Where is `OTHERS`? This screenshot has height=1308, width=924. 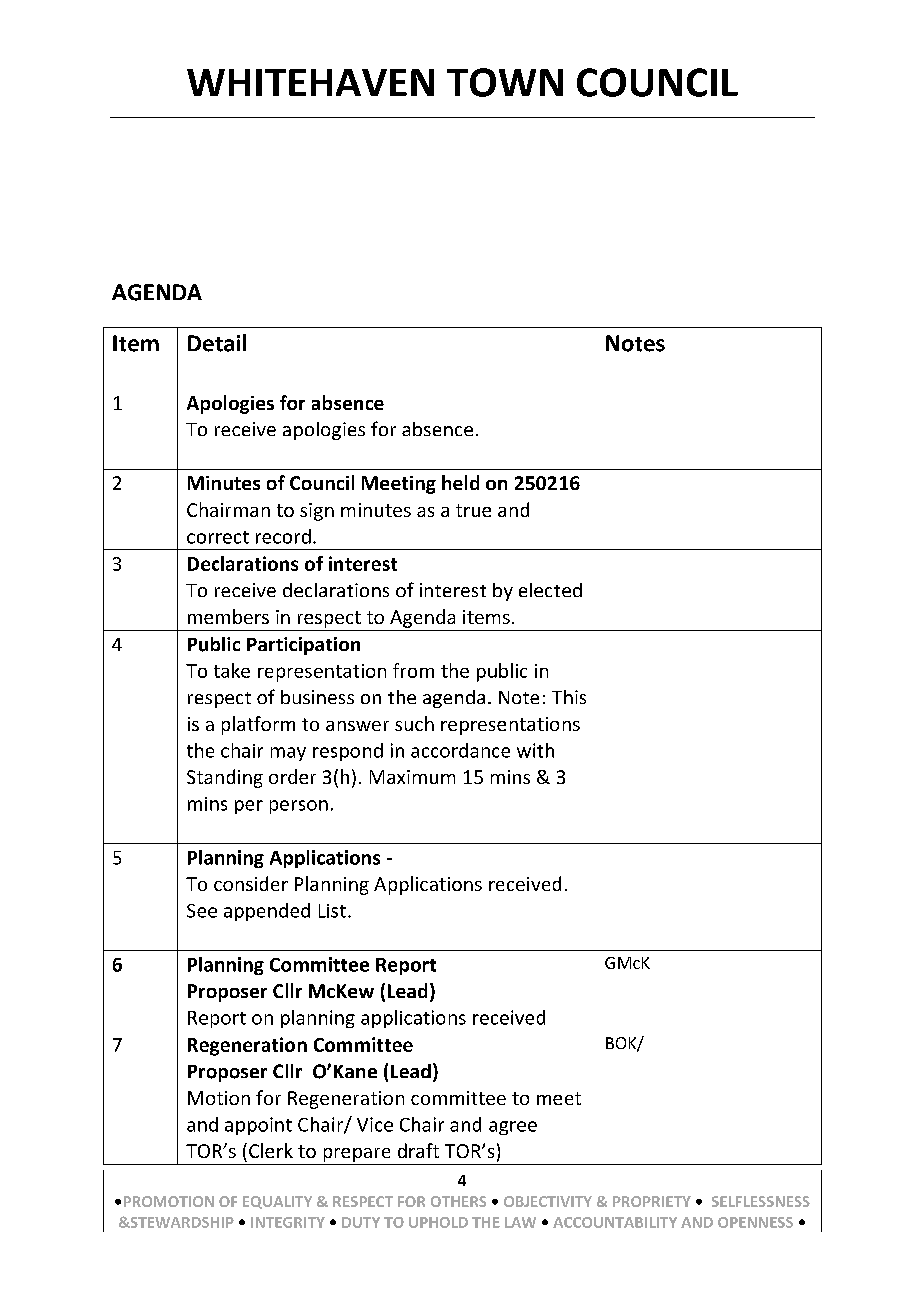 OTHERS is located at coordinates (458, 1201).
